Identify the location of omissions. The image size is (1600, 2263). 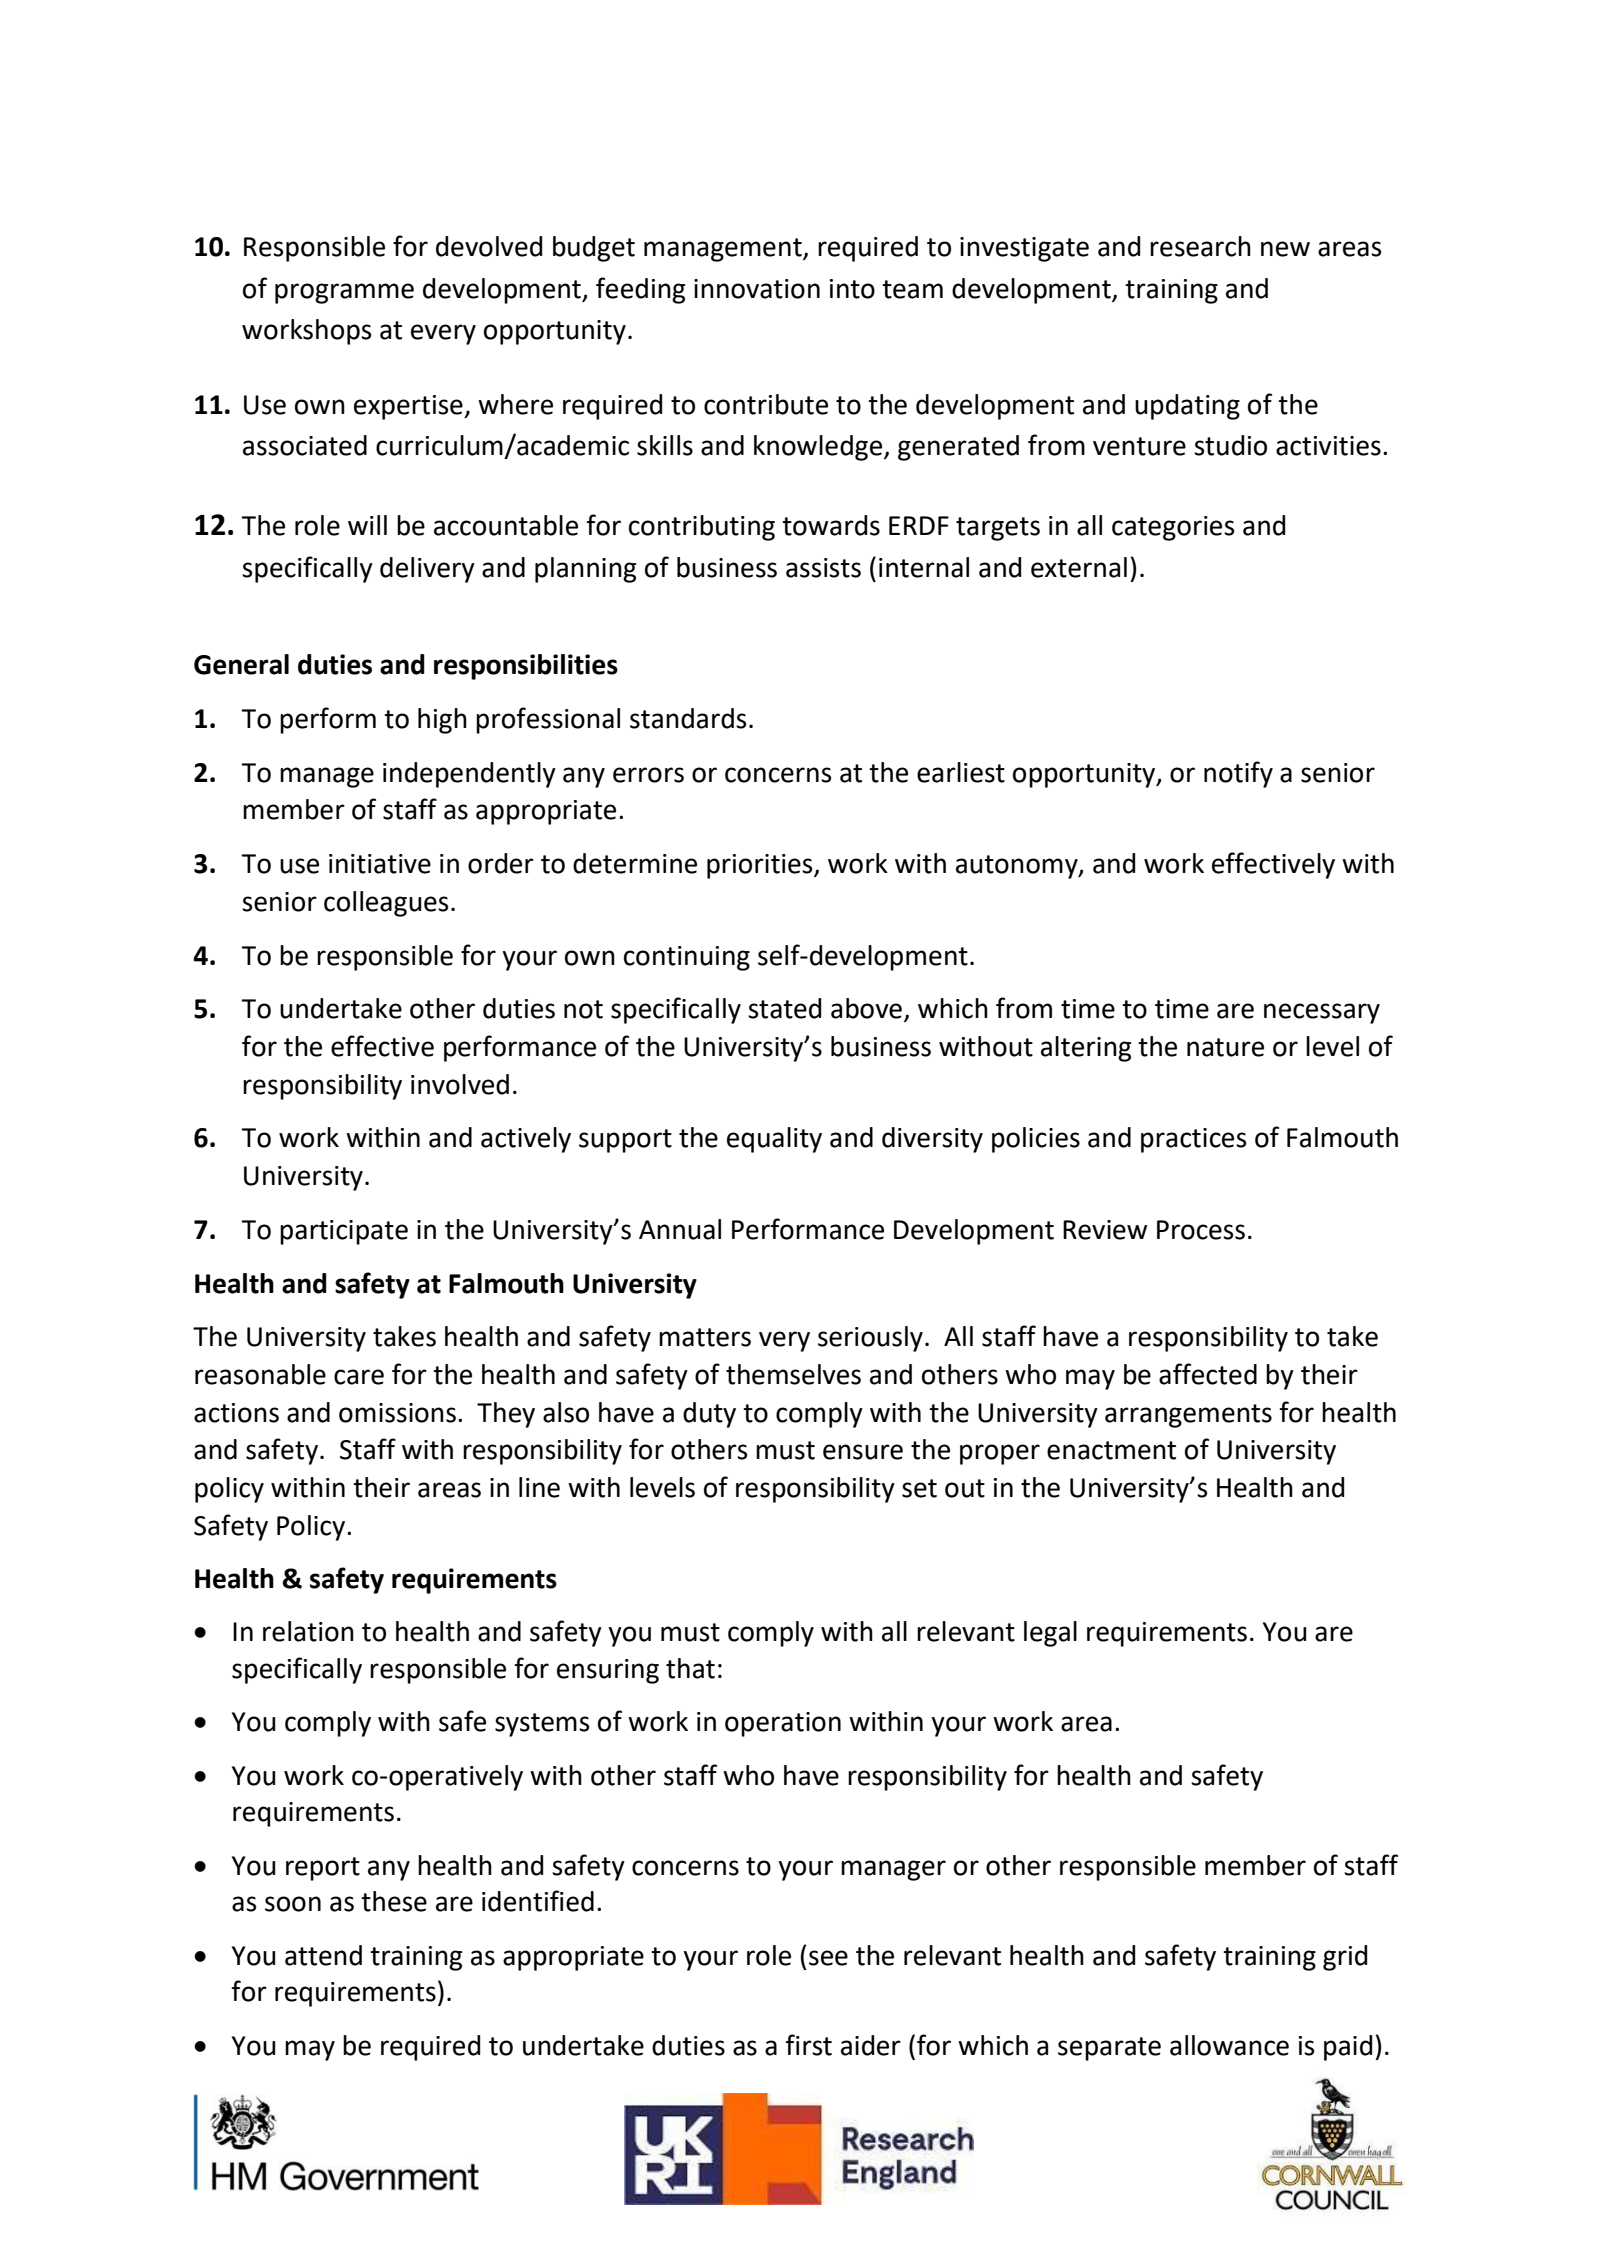
(397, 1413).
